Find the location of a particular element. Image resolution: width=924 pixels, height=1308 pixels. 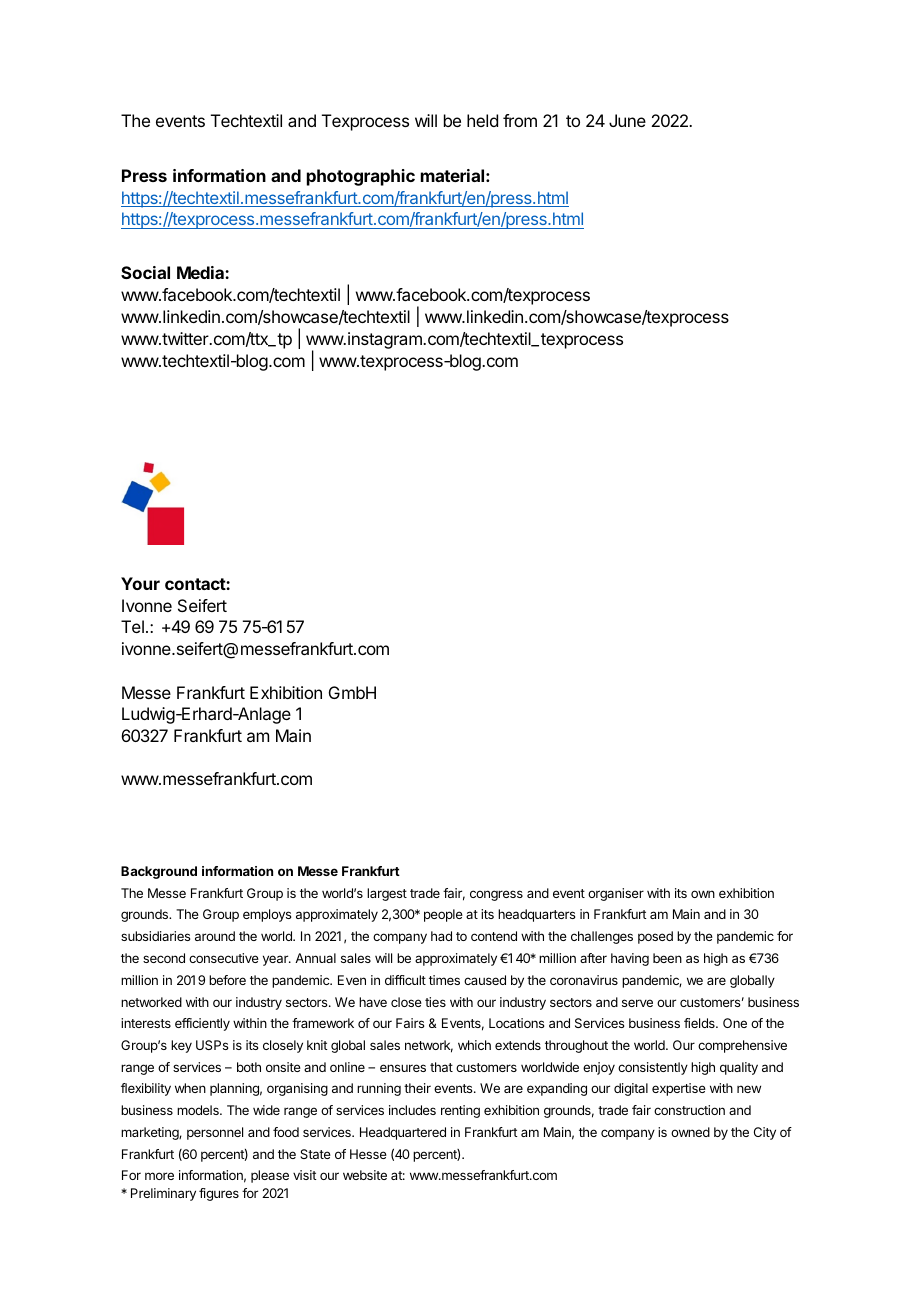

held is located at coordinates (482, 120).
